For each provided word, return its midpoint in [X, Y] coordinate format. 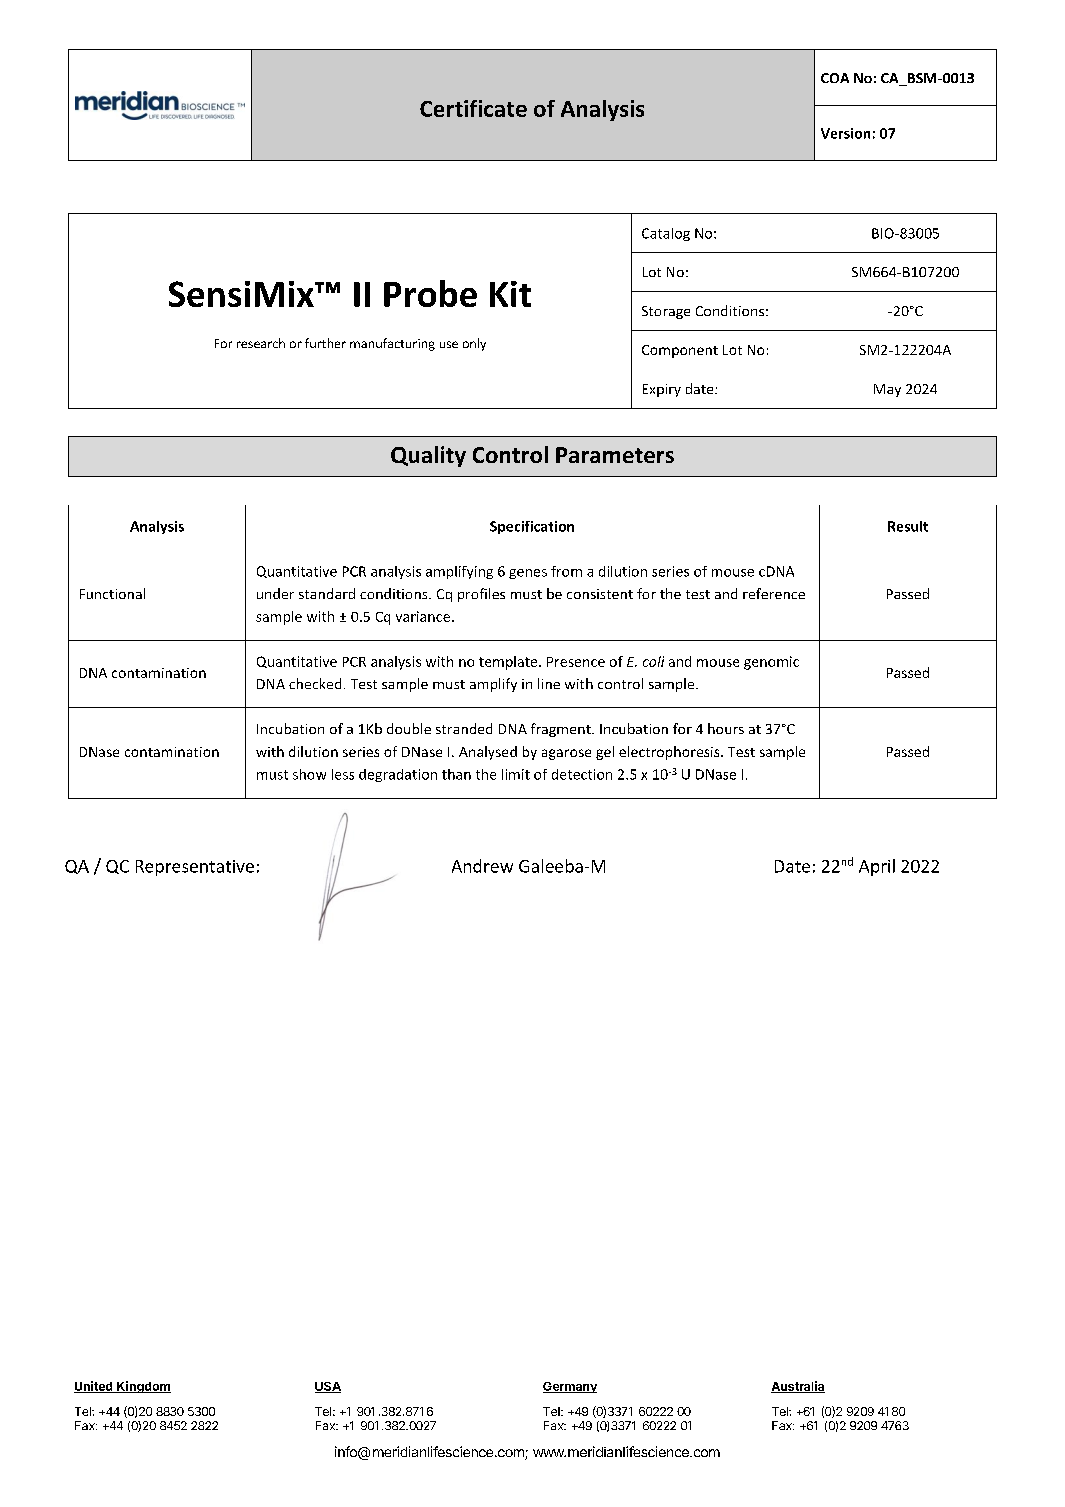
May [887, 390]
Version [845, 133]
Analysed [488, 753]
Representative [195, 868]
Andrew [482, 866]
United [94, 1387]
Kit [510, 294]
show [309, 774]
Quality [428, 456]
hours [726, 728]
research [261, 343]
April [877, 867]
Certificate [473, 108]
